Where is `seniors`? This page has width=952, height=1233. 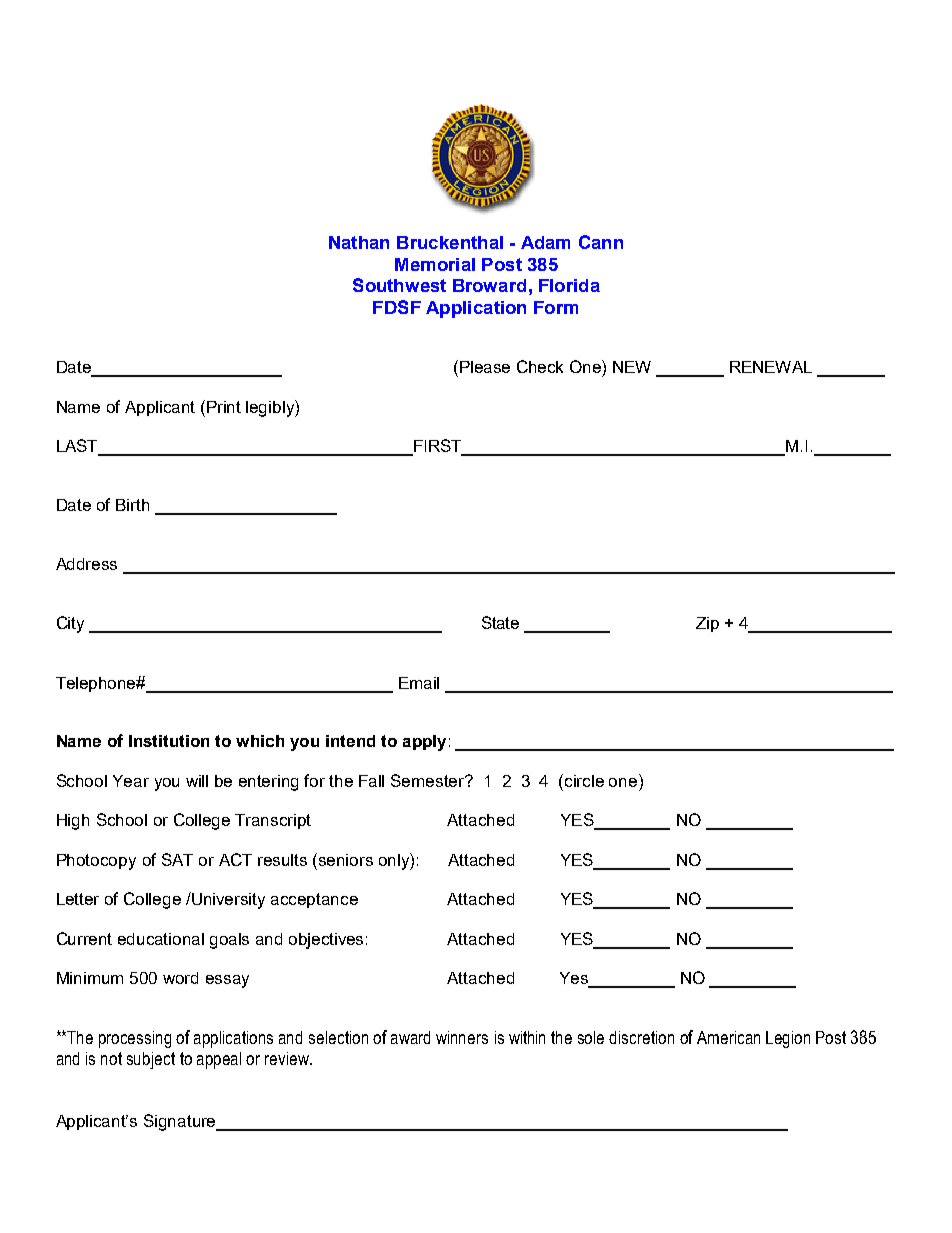 seniors is located at coordinates (346, 860).
